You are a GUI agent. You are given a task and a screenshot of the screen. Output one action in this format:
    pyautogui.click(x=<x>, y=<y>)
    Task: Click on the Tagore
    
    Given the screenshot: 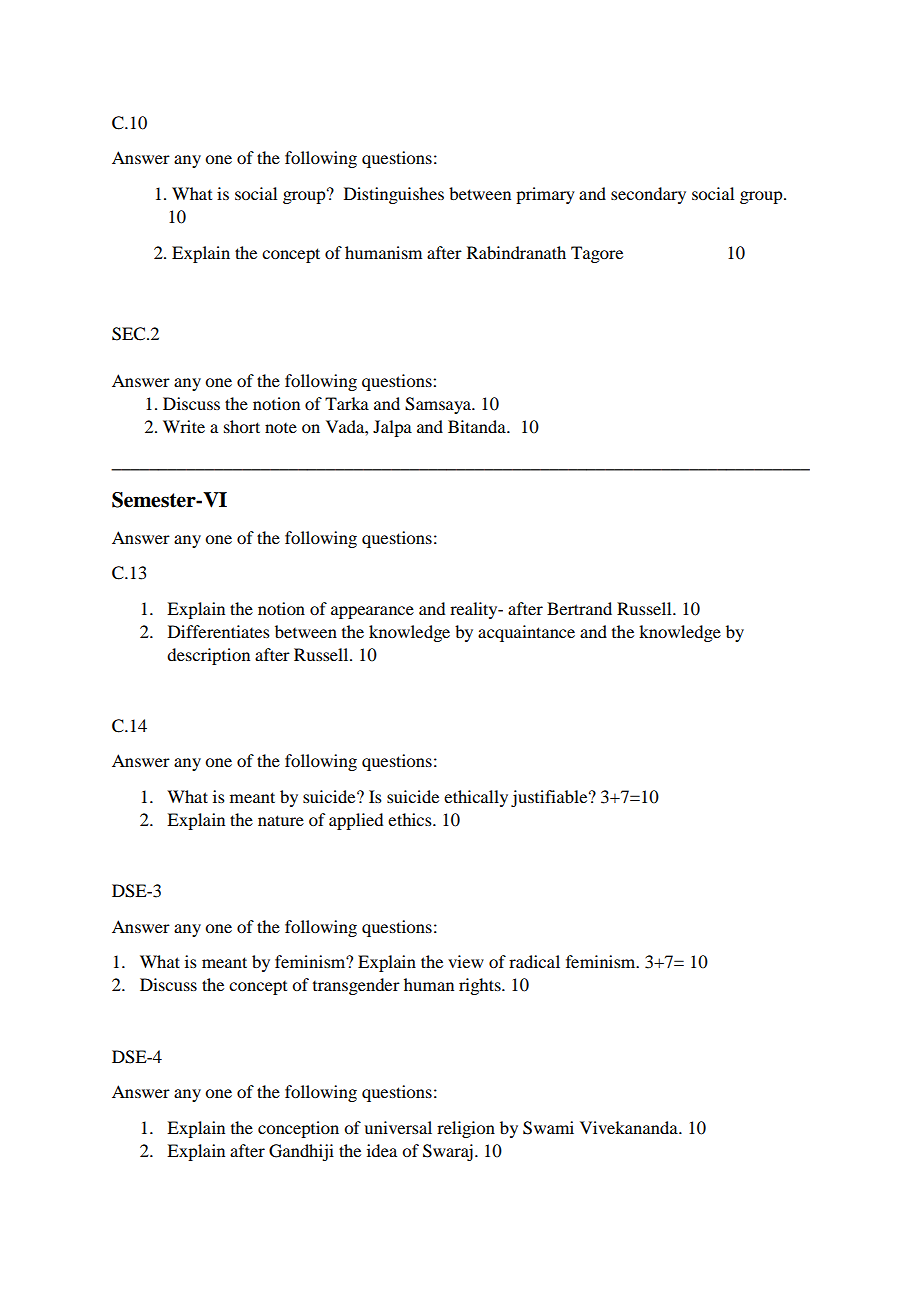 What is the action you would take?
    pyautogui.click(x=597, y=254)
